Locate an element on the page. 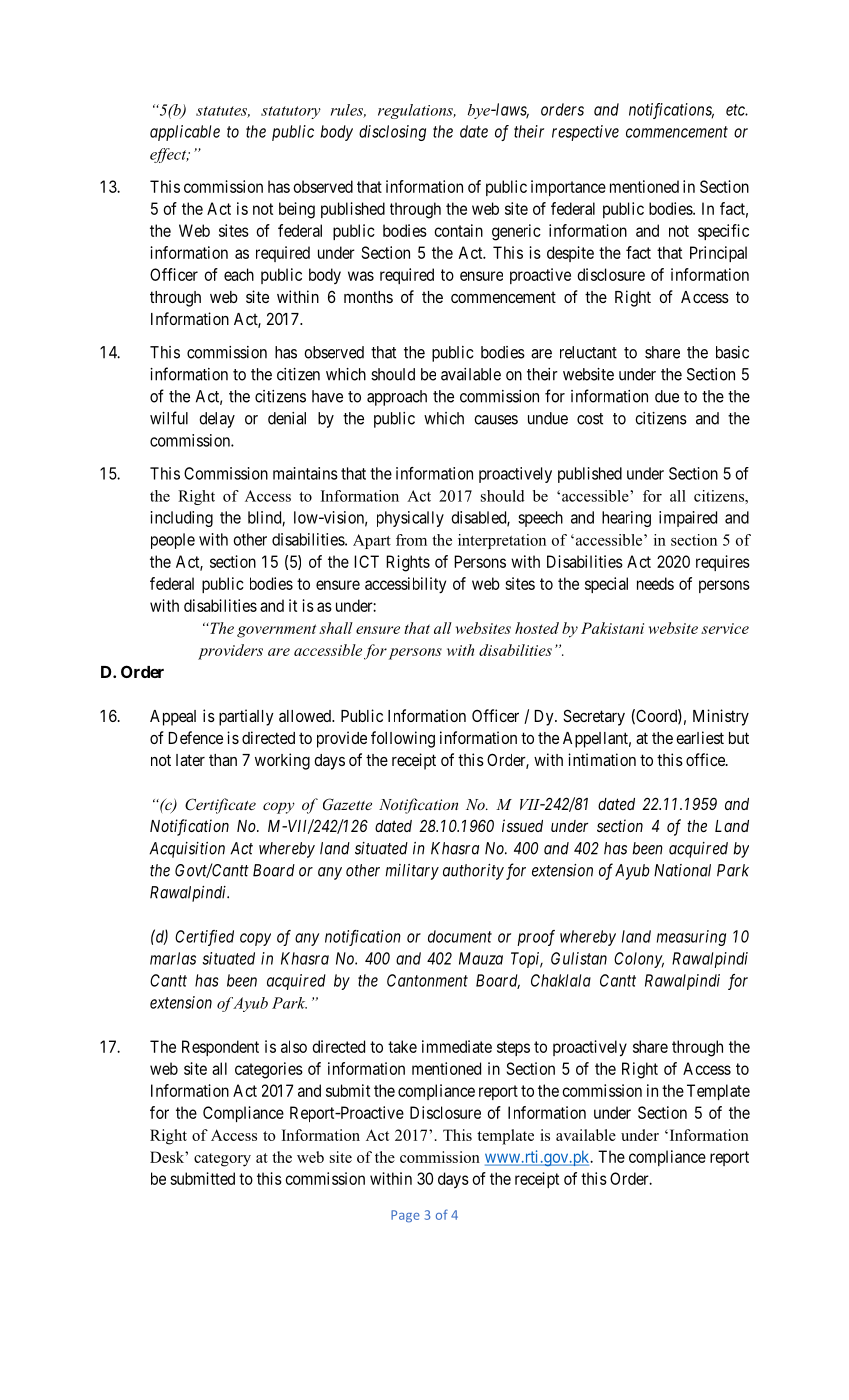 The height and width of the image is (1400, 849). respective is located at coordinates (585, 133).
